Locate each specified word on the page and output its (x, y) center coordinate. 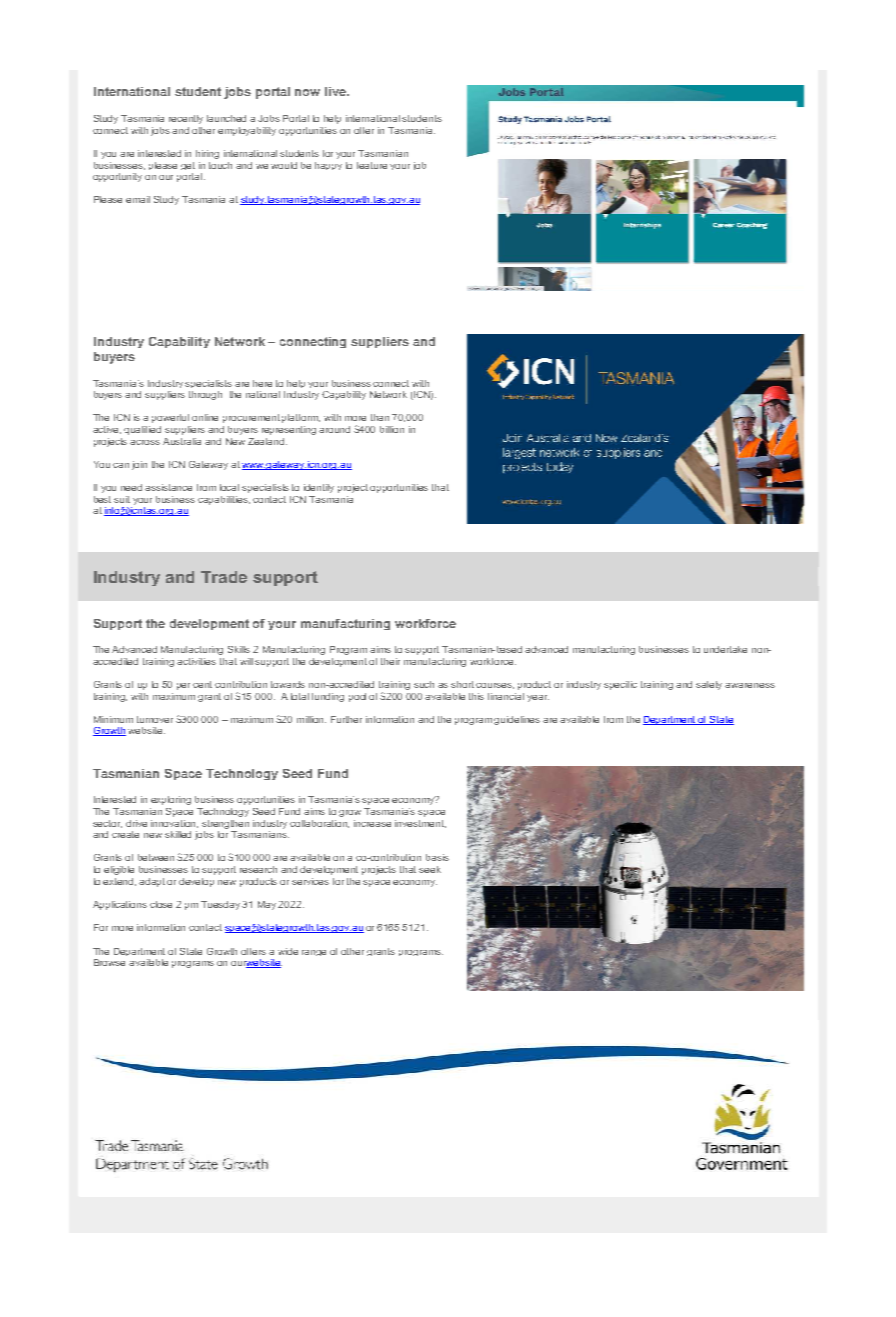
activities (196, 661)
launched (226, 118)
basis (437, 857)
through (205, 395)
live (336, 91)
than (380, 417)
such (424, 684)
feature (372, 165)
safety (711, 685)
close (161, 904)
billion (392, 429)
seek (430, 869)
